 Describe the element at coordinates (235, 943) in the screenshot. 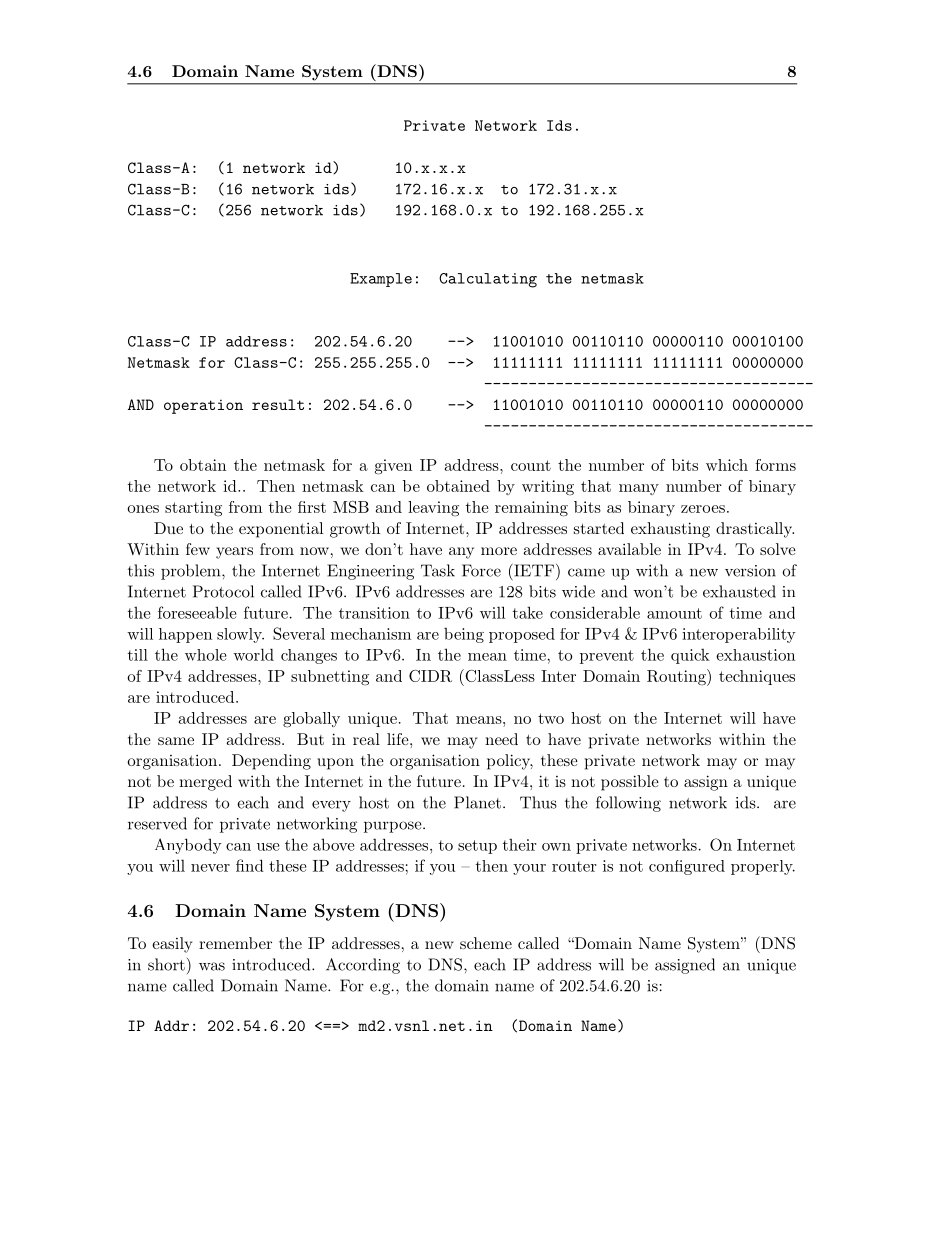

I see `remember` at that location.
